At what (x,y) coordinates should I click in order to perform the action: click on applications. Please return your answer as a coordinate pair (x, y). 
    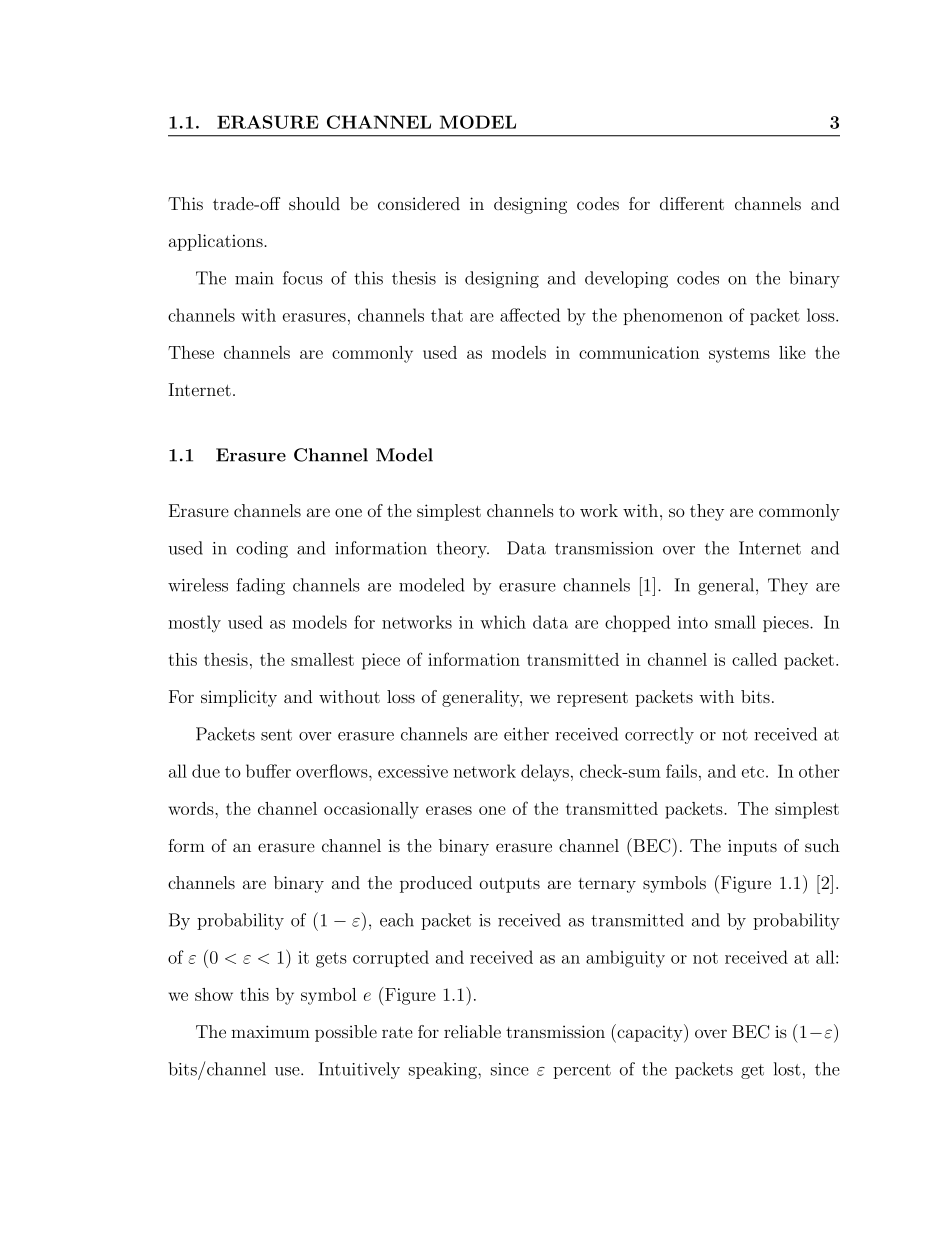
    Looking at the image, I should click on (217, 242).
